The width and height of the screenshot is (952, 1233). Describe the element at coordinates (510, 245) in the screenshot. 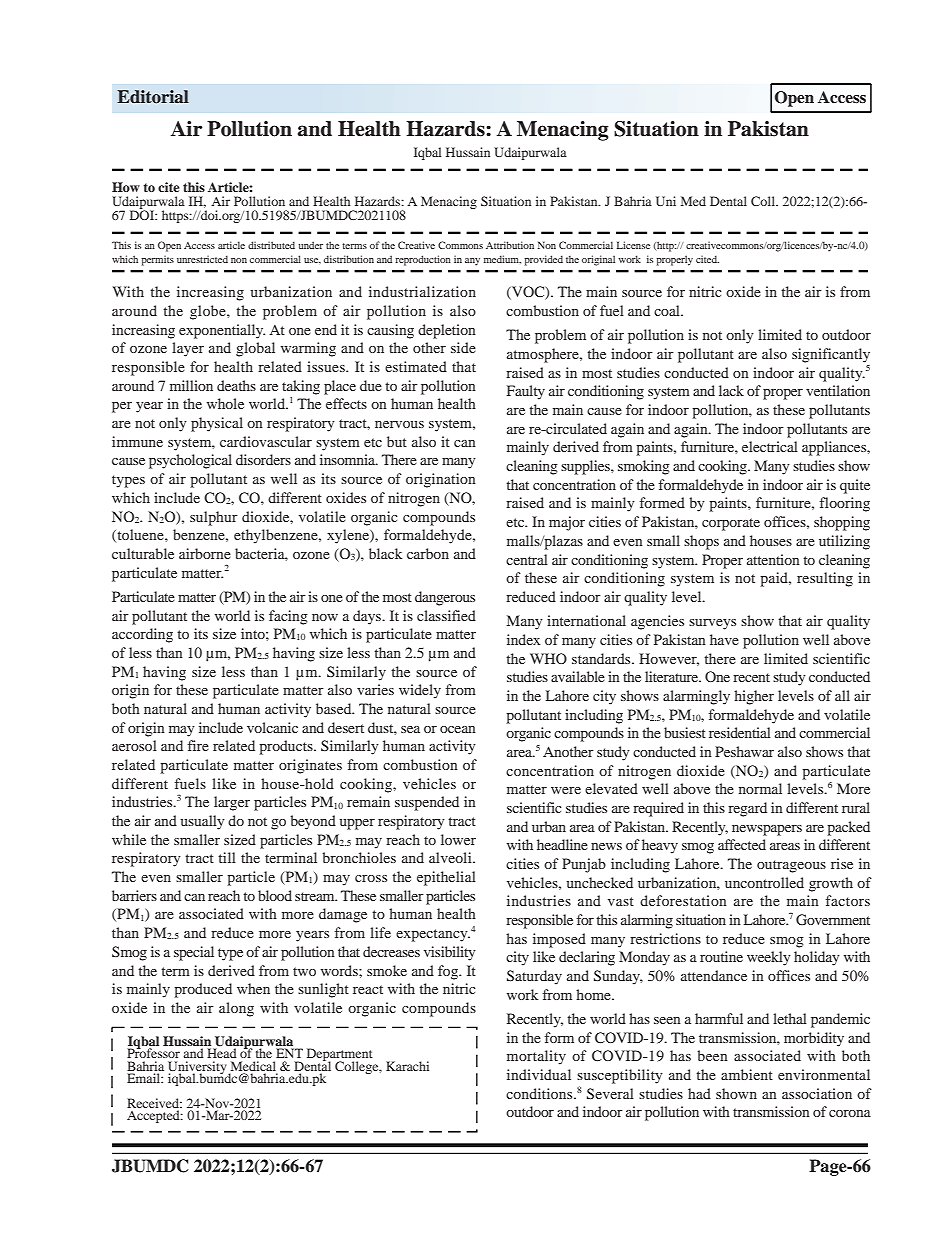

I see `Attribution` at that location.
